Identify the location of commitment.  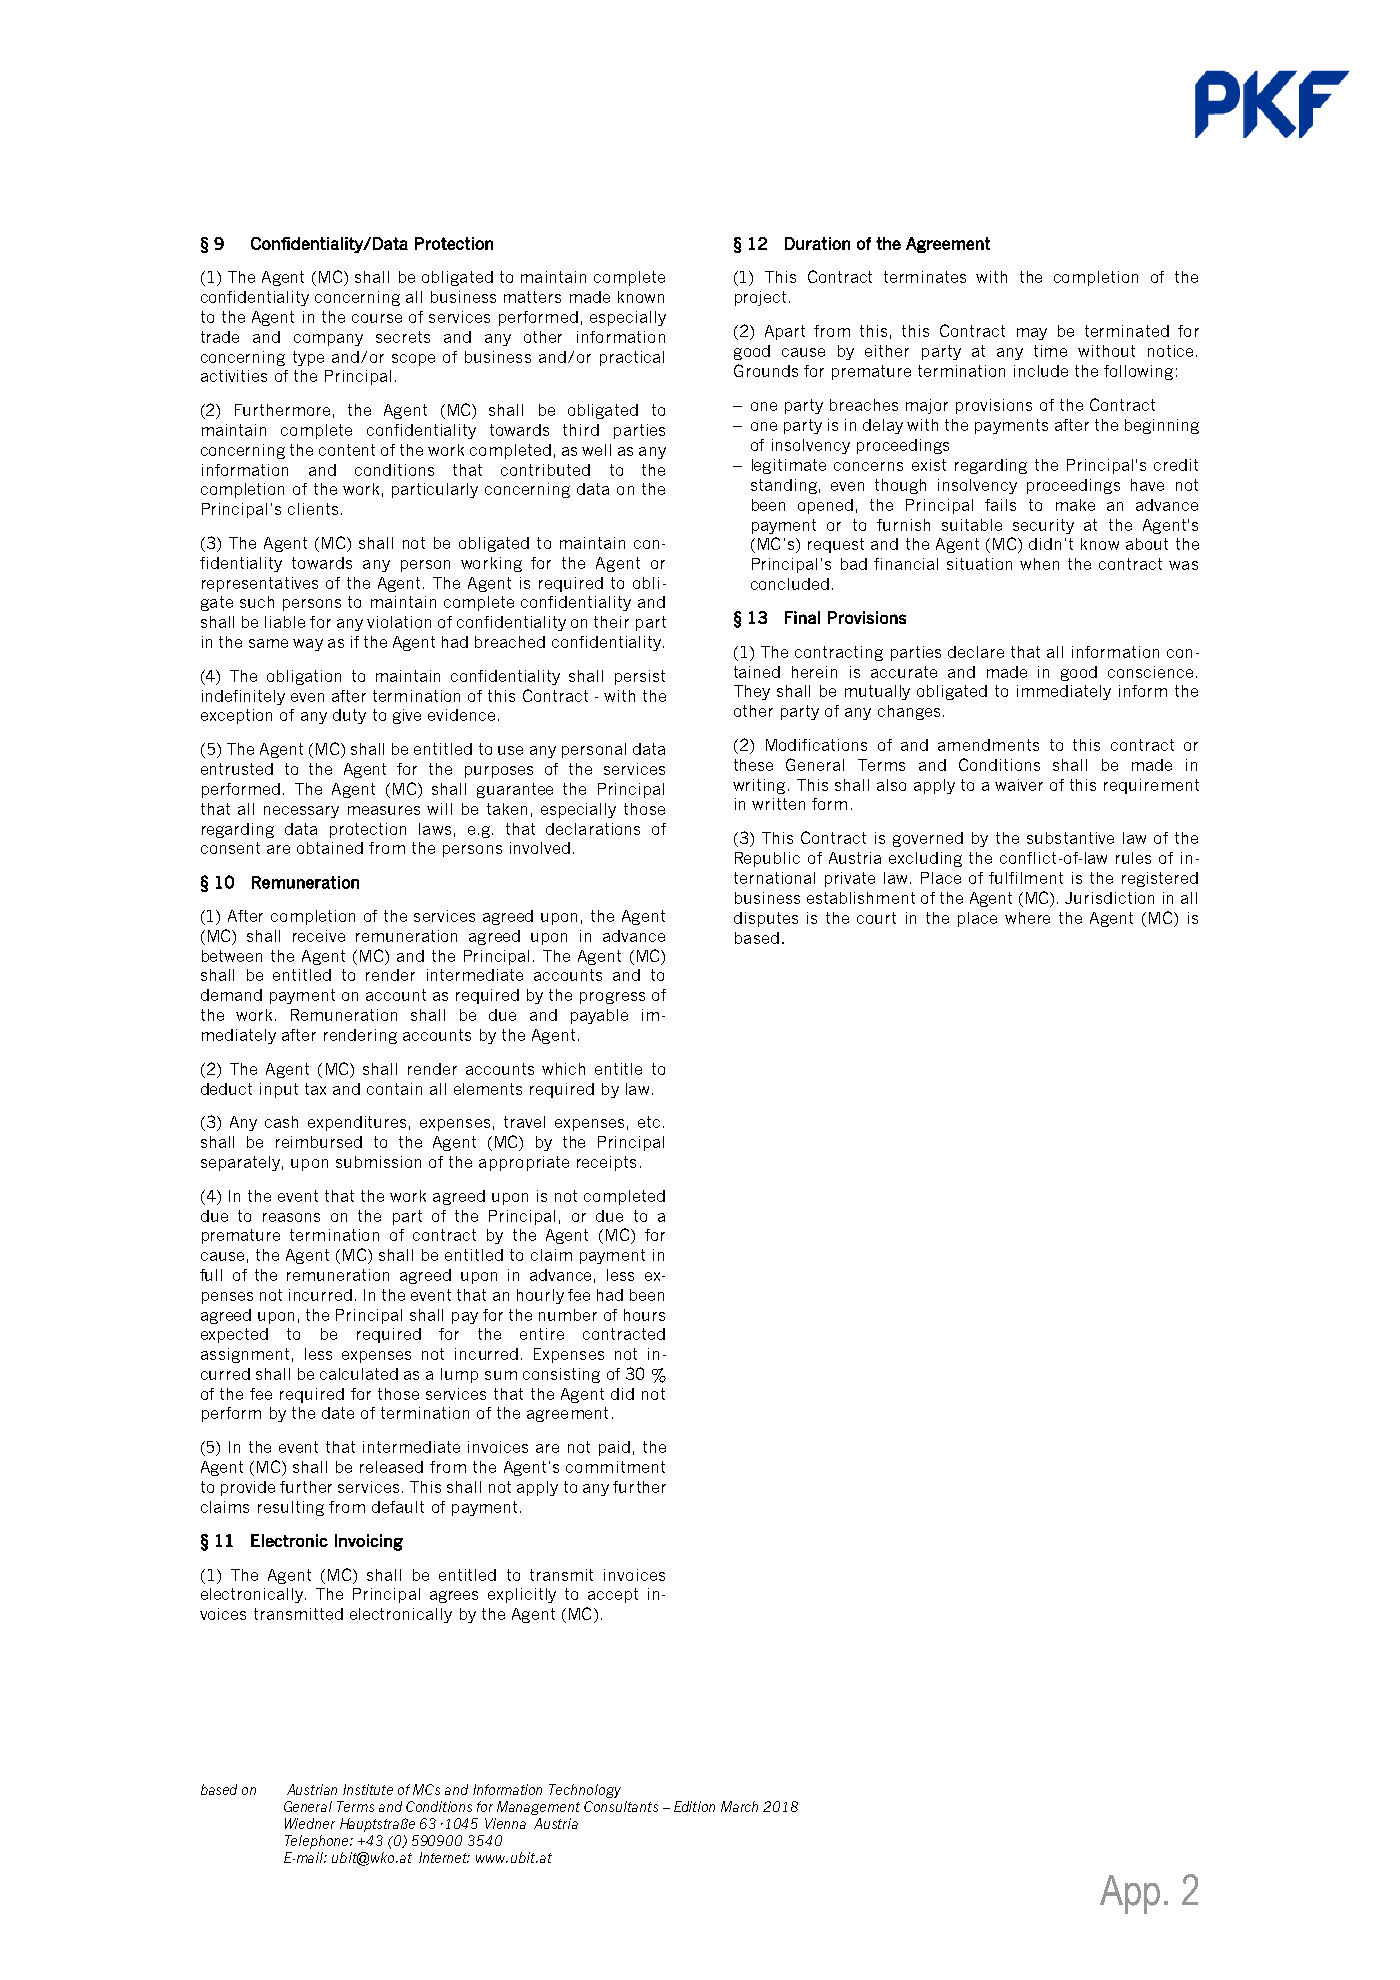
(615, 1467).
